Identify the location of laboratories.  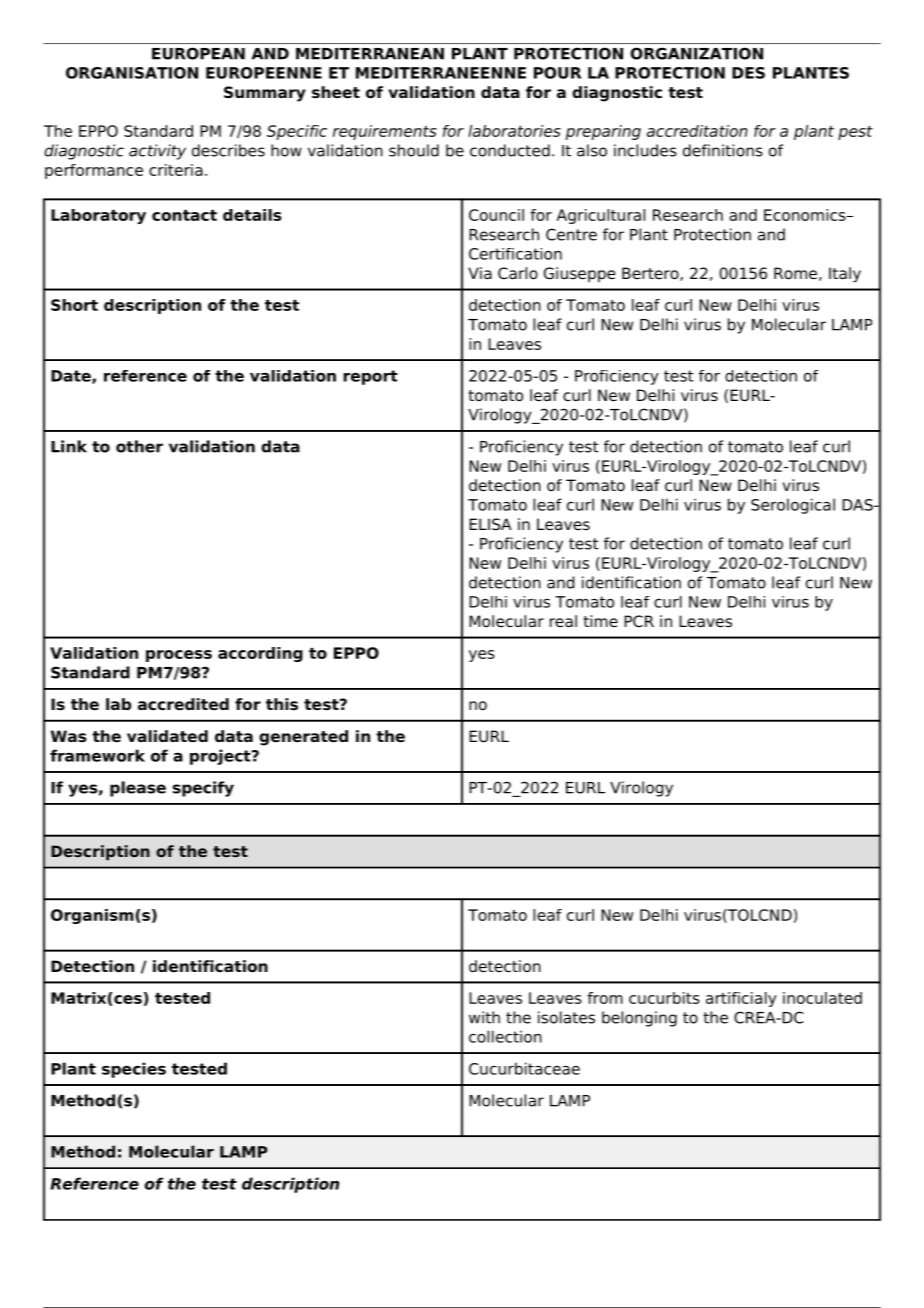
(514, 131).
